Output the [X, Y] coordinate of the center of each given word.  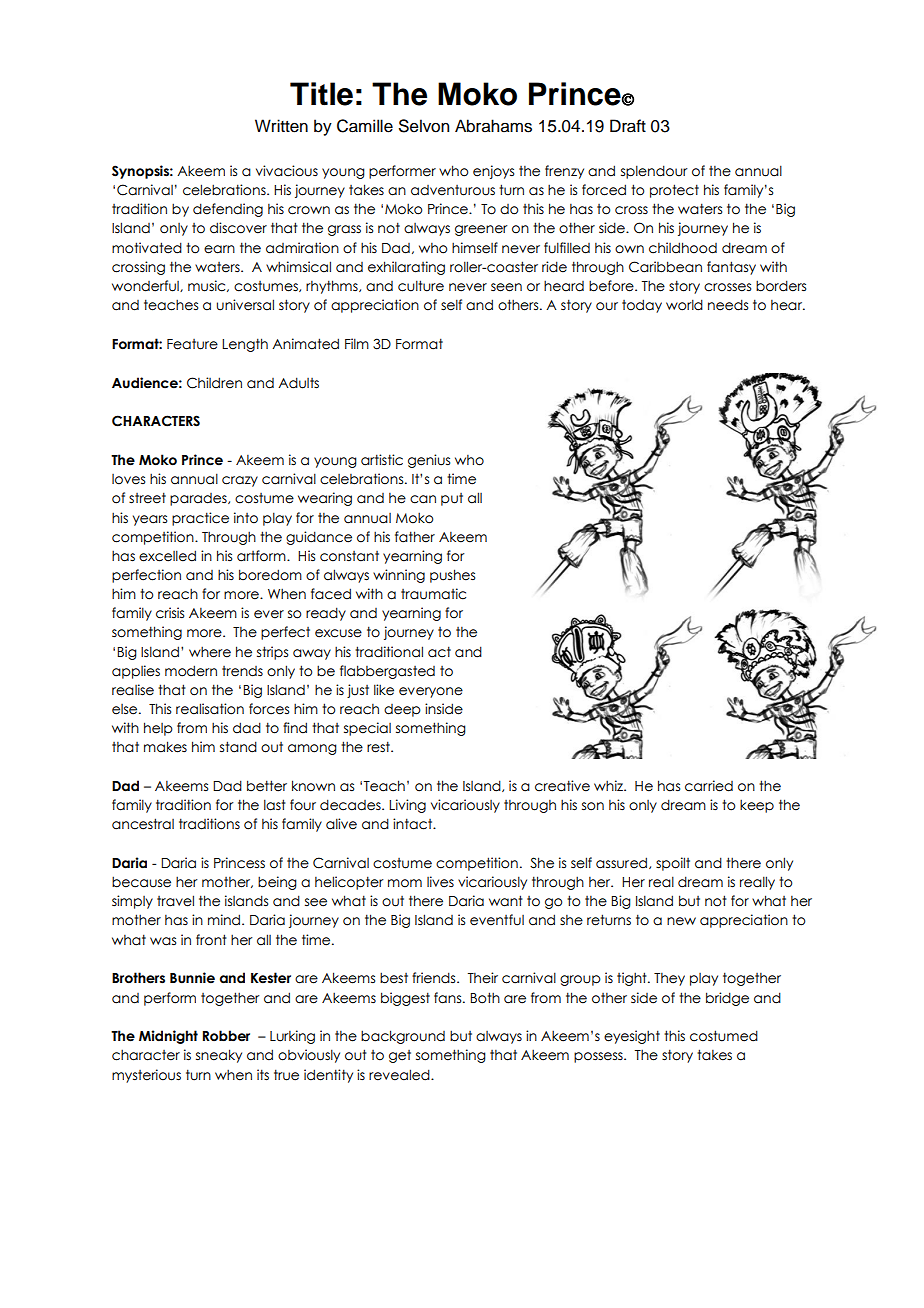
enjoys [493, 172]
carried [709, 786]
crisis [170, 613]
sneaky [219, 1056]
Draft [628, 126]
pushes [452, 576]
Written [281, 126]
